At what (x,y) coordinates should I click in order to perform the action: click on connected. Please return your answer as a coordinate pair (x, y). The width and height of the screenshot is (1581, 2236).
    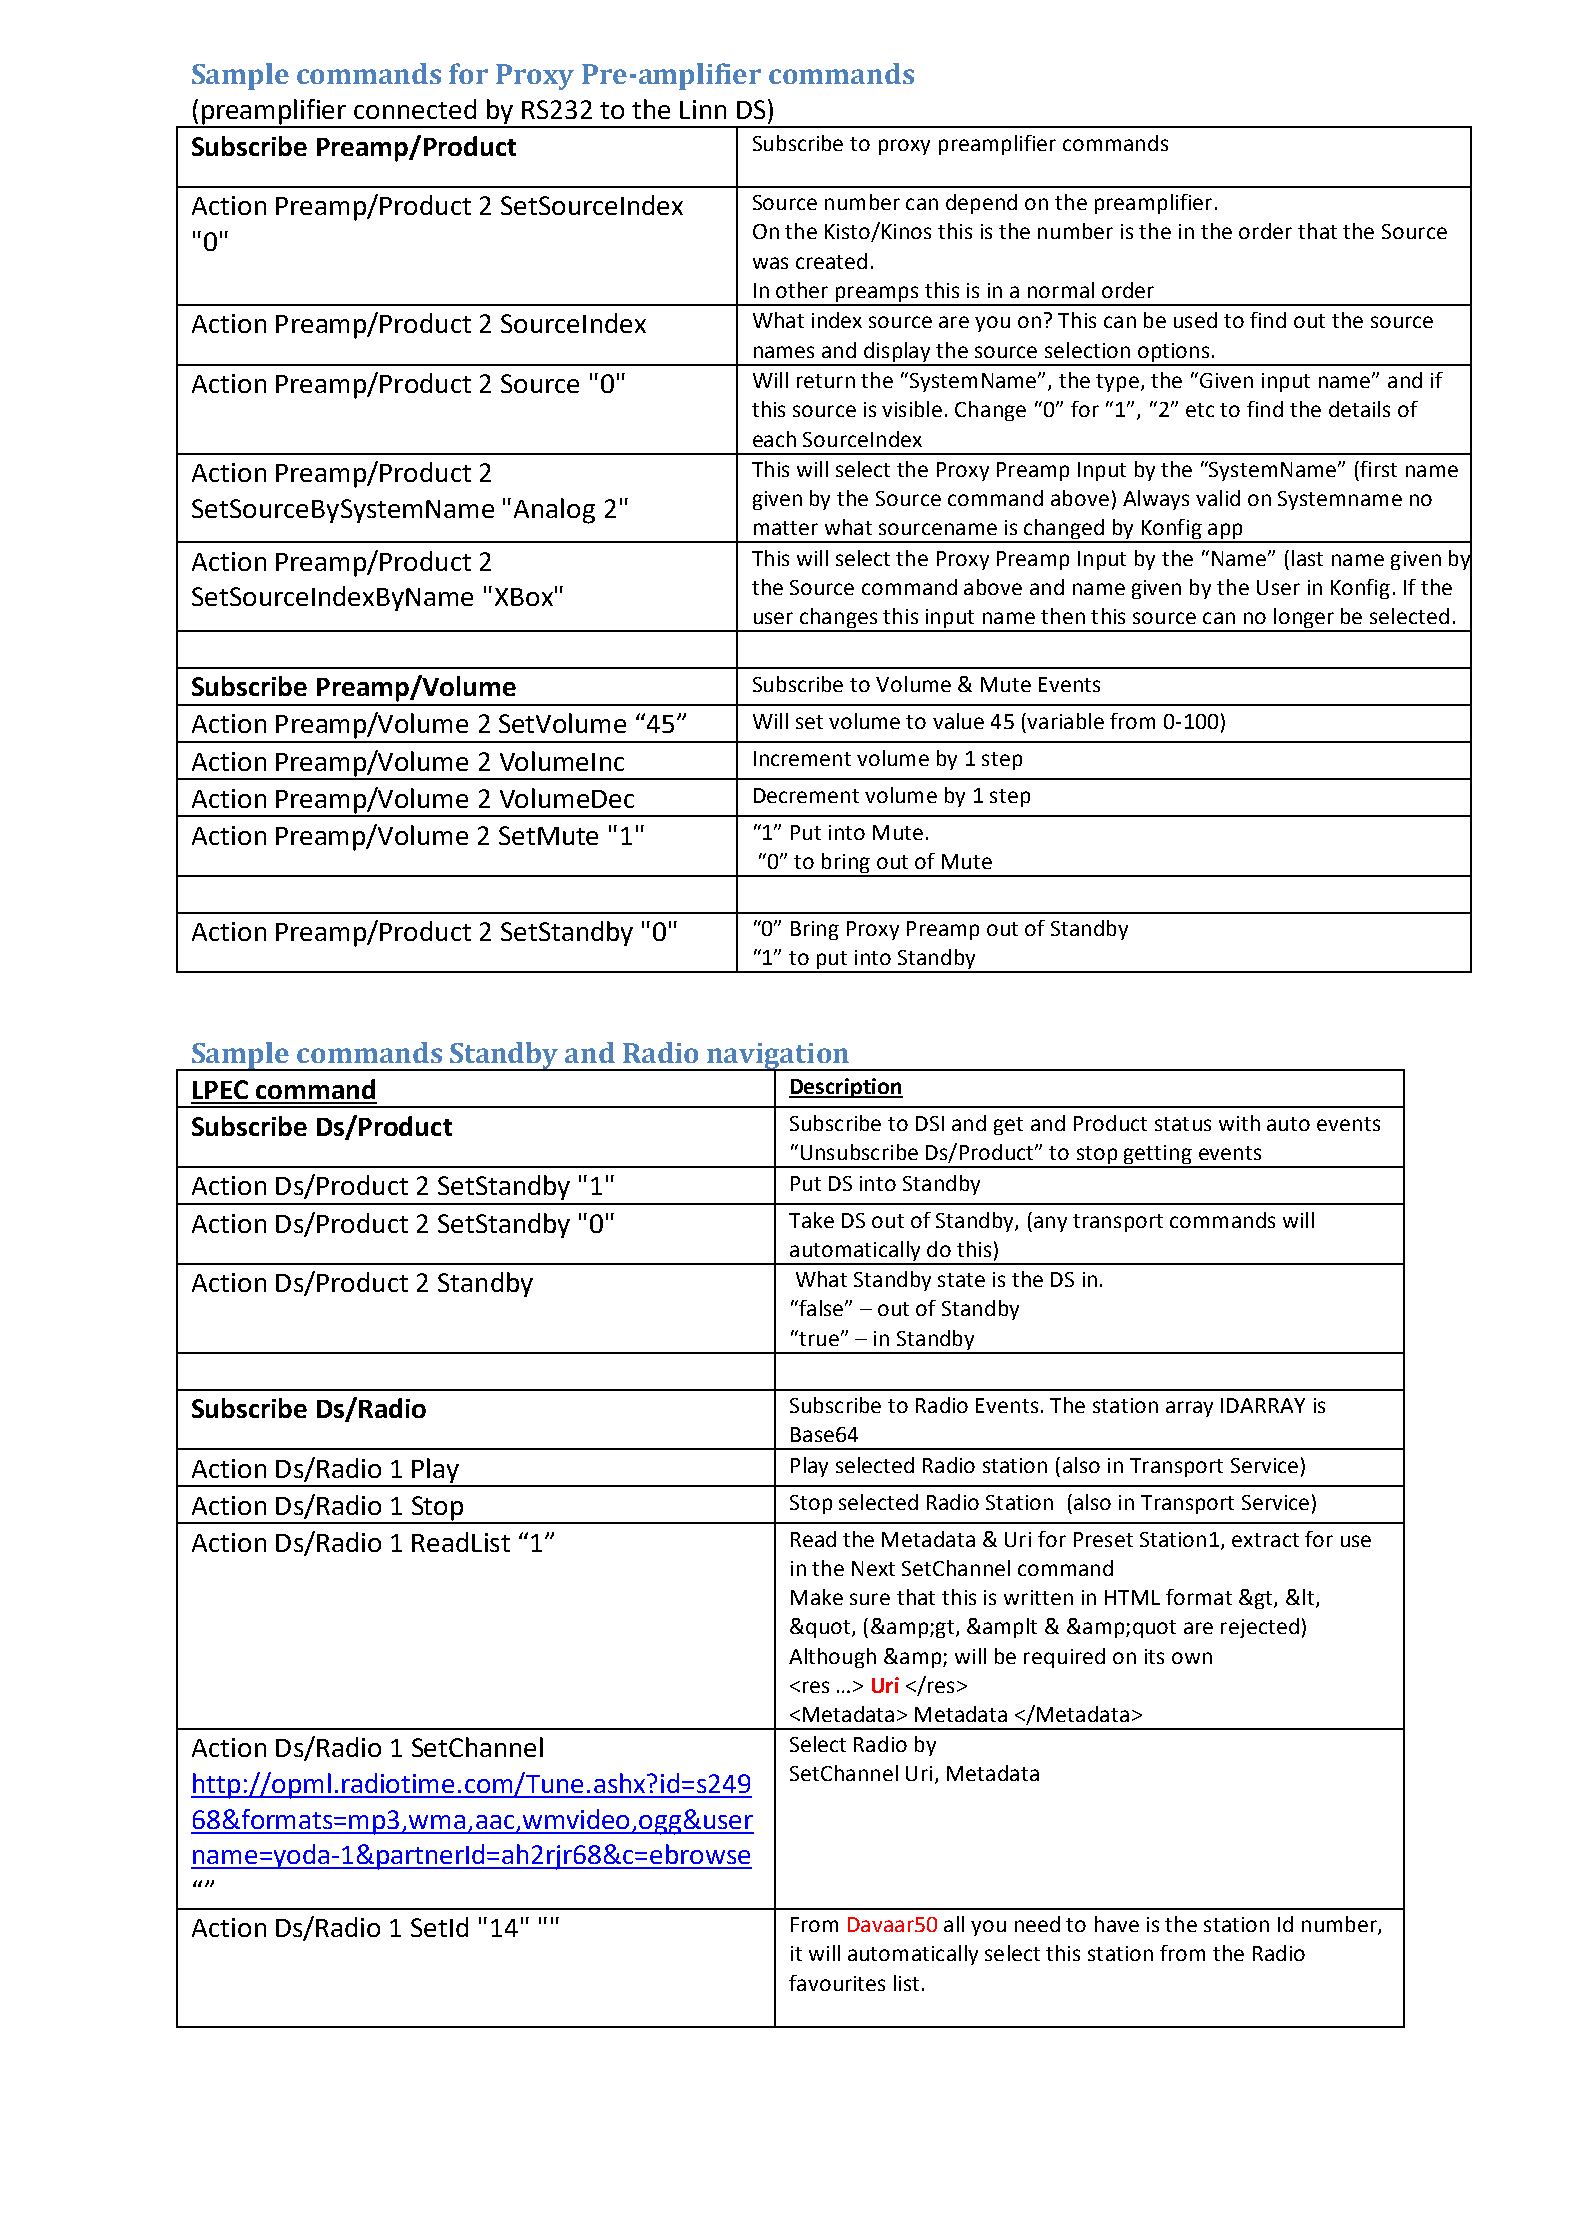
    Looking at the image, I should click on (415, 109).
